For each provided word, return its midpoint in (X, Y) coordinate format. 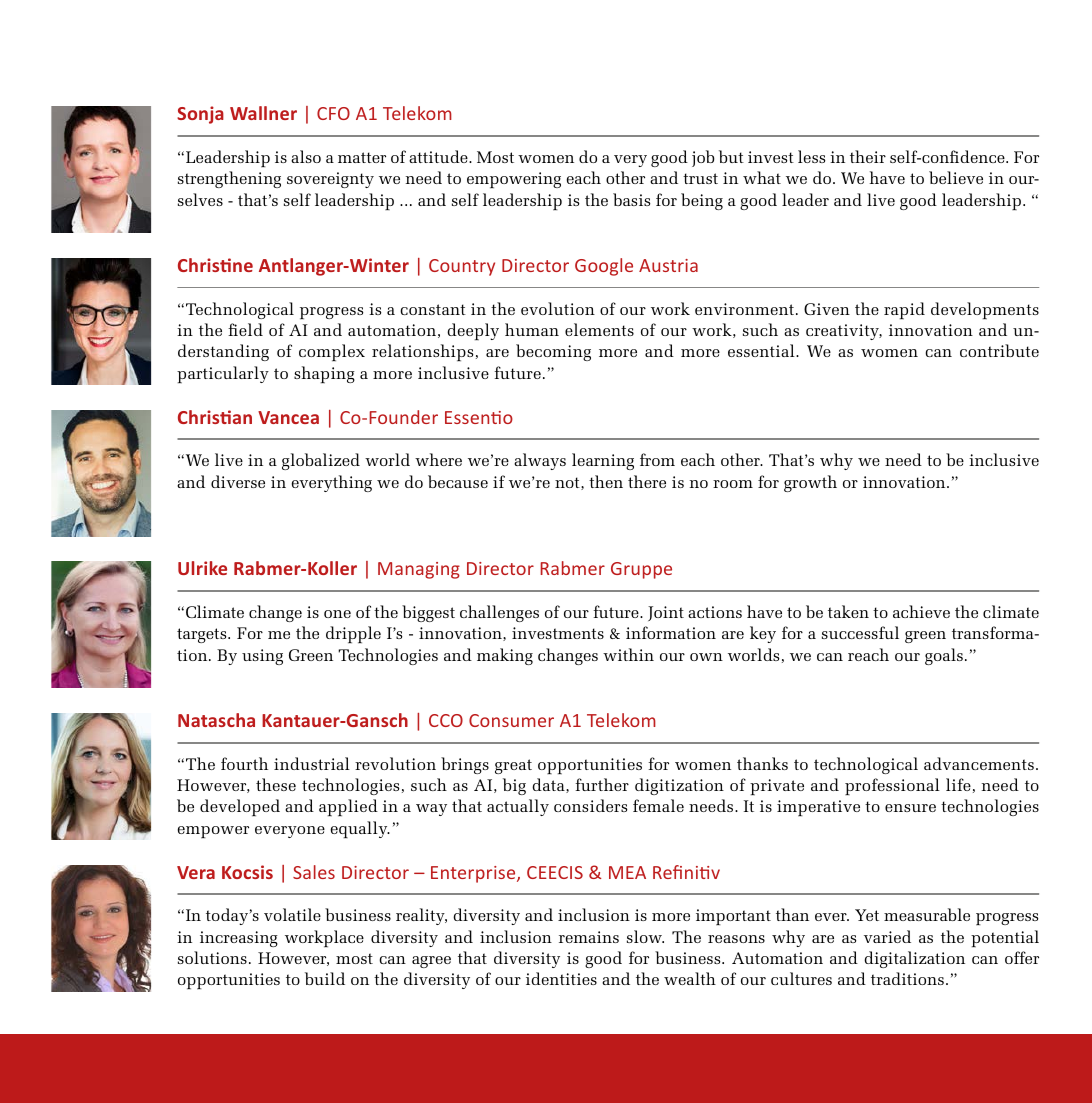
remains (589, 937)
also (306, 156)
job (703, 158)
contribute (999, 350)
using (262, 657)
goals (944, 656)
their (868, 156)
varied (887, 936)
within (628, 654)
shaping (324, 375)
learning (603, 461)
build (325, 978)
